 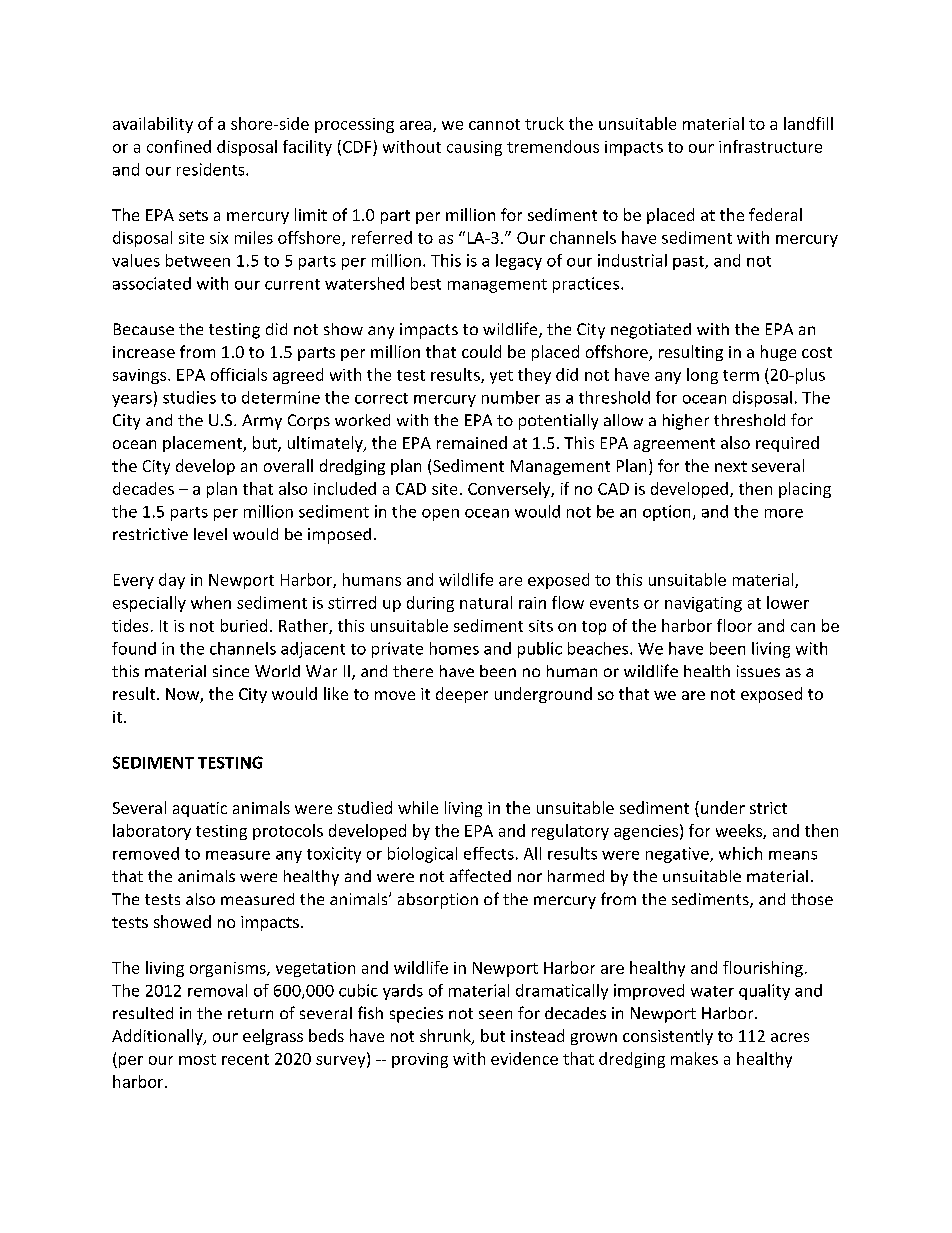 What do you see at coordinates (731, 466) in the screenshot?
I see `next` at bounding box center [731, 466].
